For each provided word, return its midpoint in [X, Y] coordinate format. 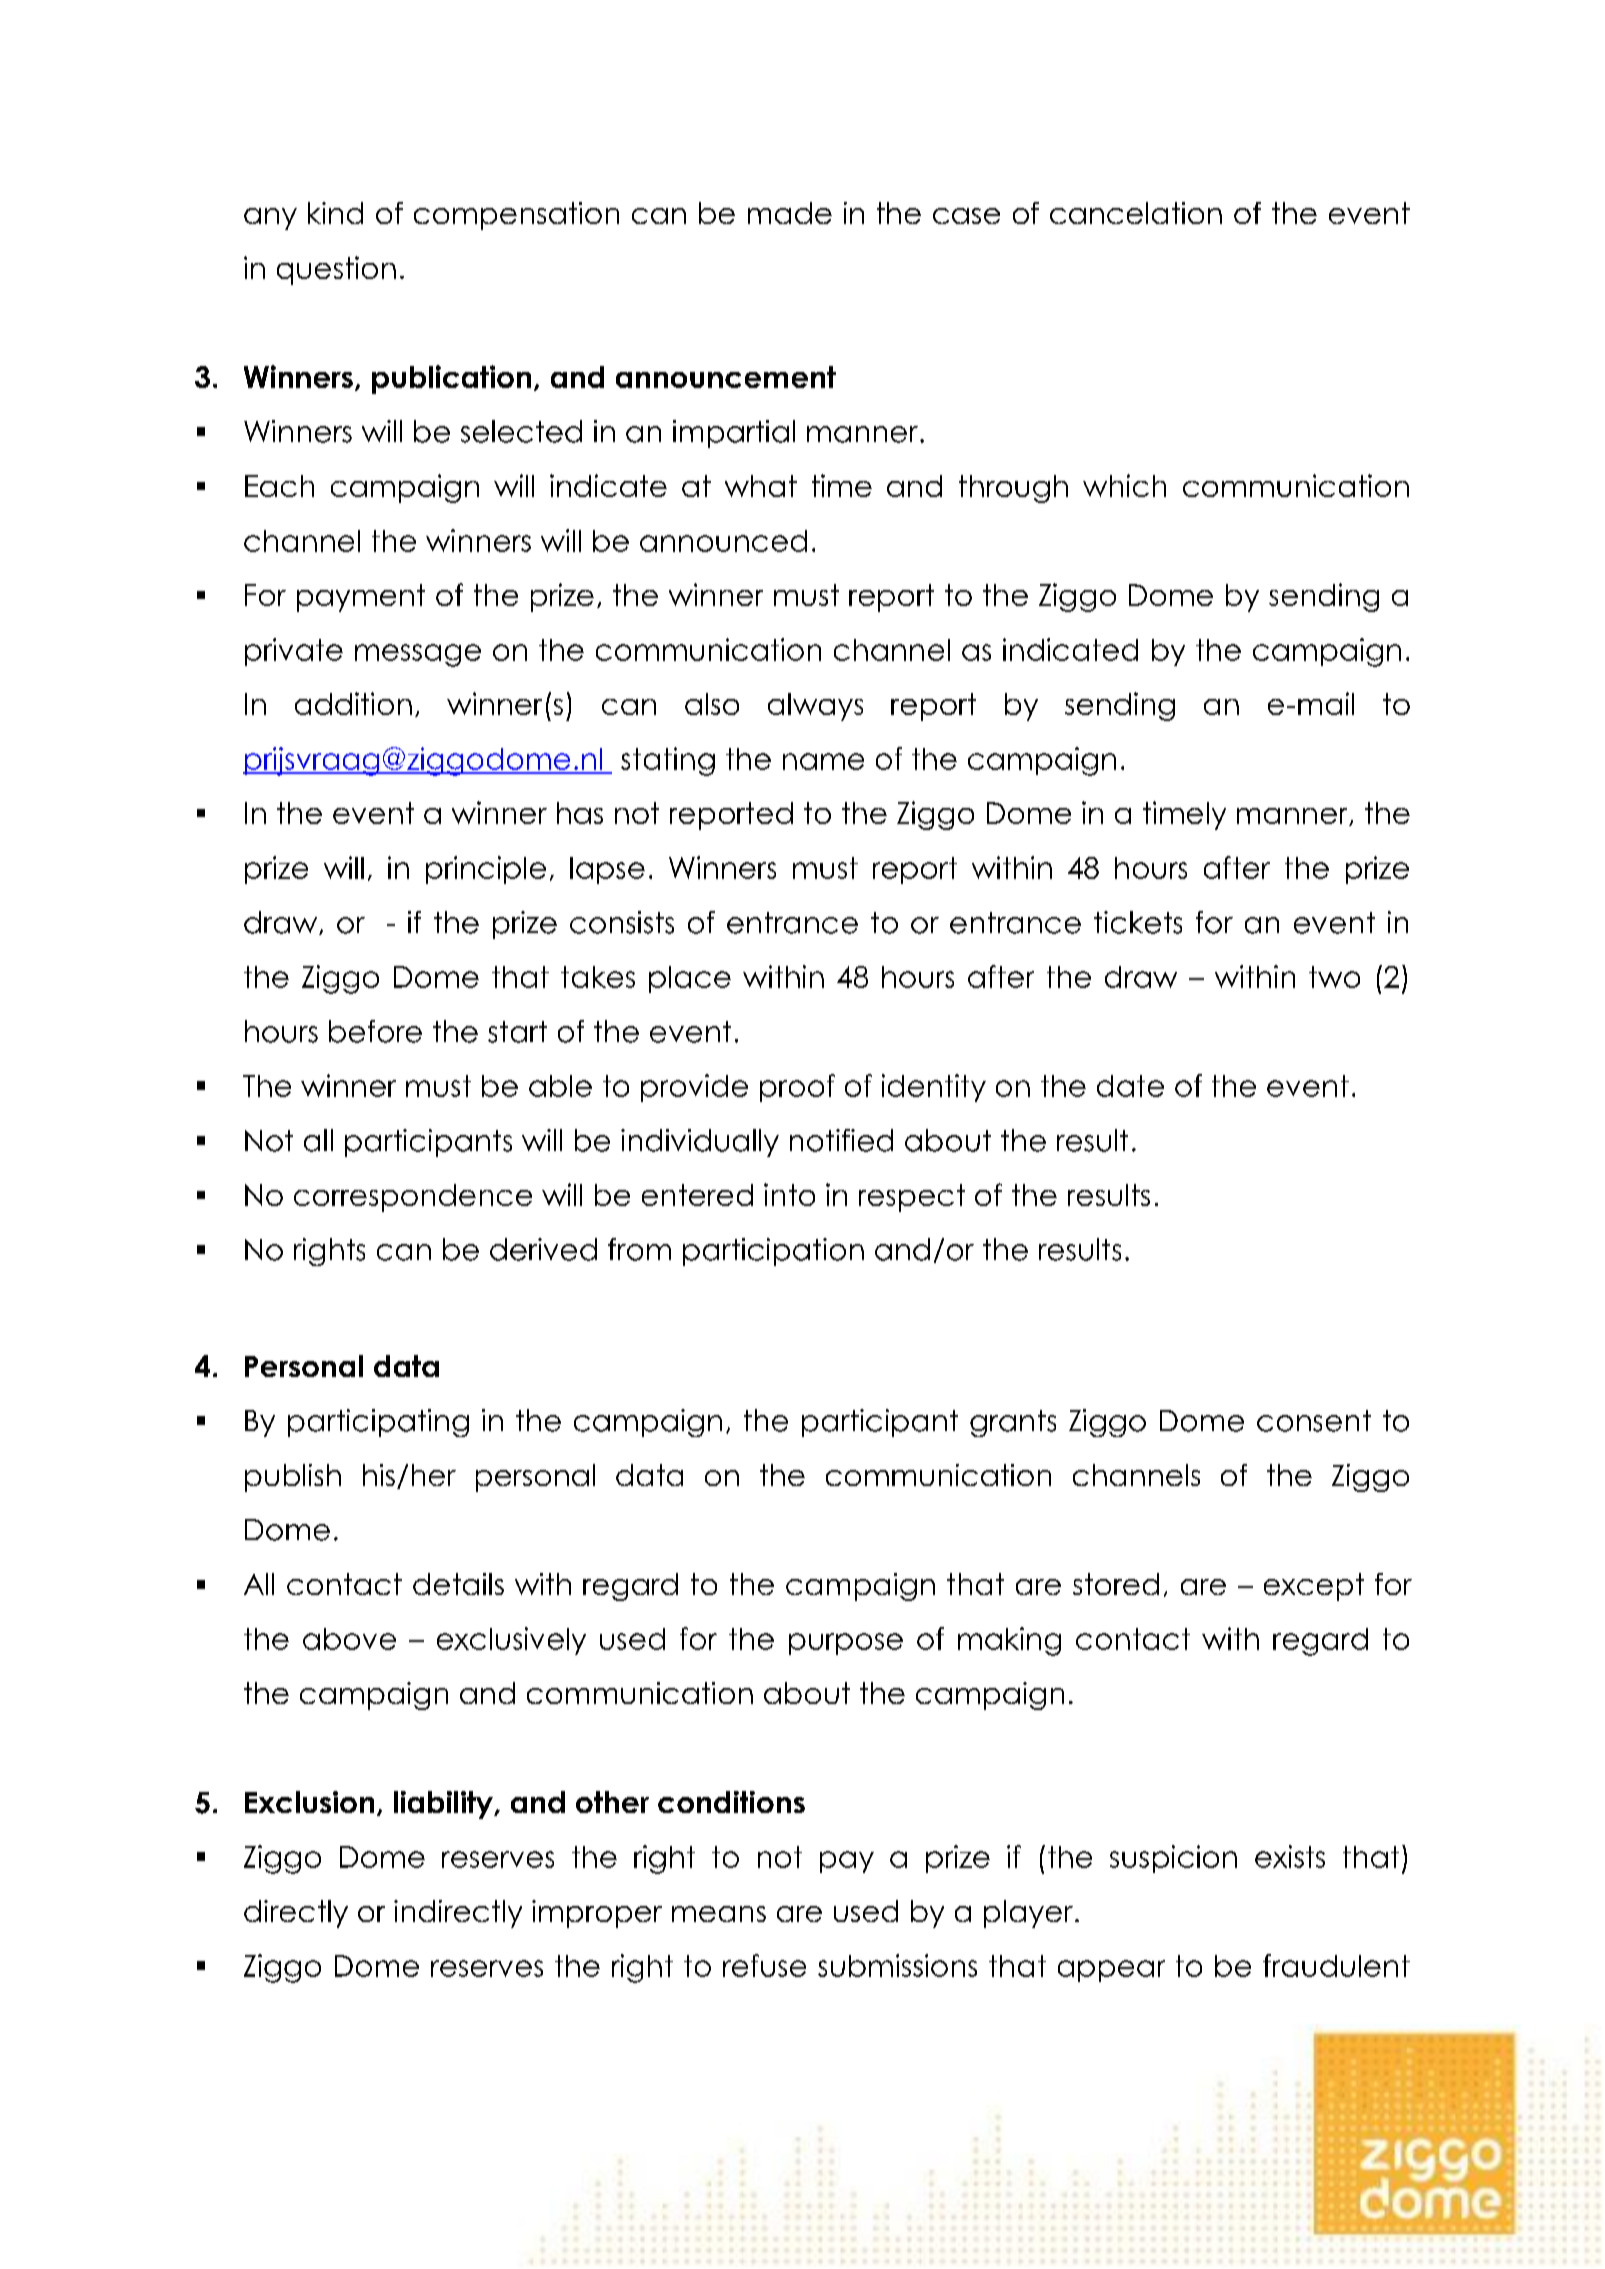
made [790, 213]
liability [444, 1805]
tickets [1138, 922]
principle [486, 870]
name [823, 761]
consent [1314, 1421]
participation [773, 1252]
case [966, 216]
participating [378, 1423]
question [336, 270]
